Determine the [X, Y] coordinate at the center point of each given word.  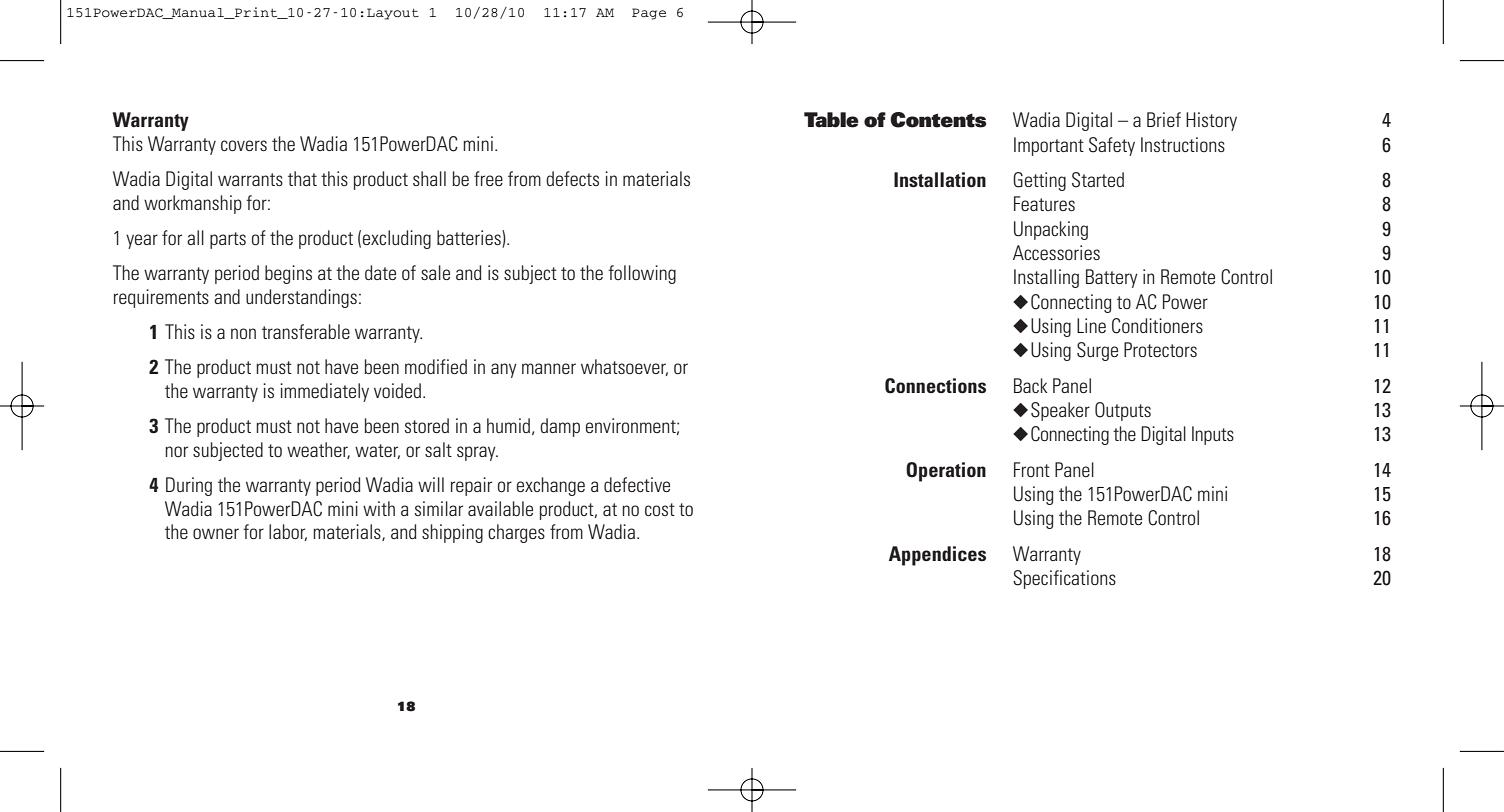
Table [831, 120]
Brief [1164, 119]
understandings [301, 298]
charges [516, 533]
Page [649, 14]
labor [288, 532]
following [642, 274]
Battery [1112, 278]
